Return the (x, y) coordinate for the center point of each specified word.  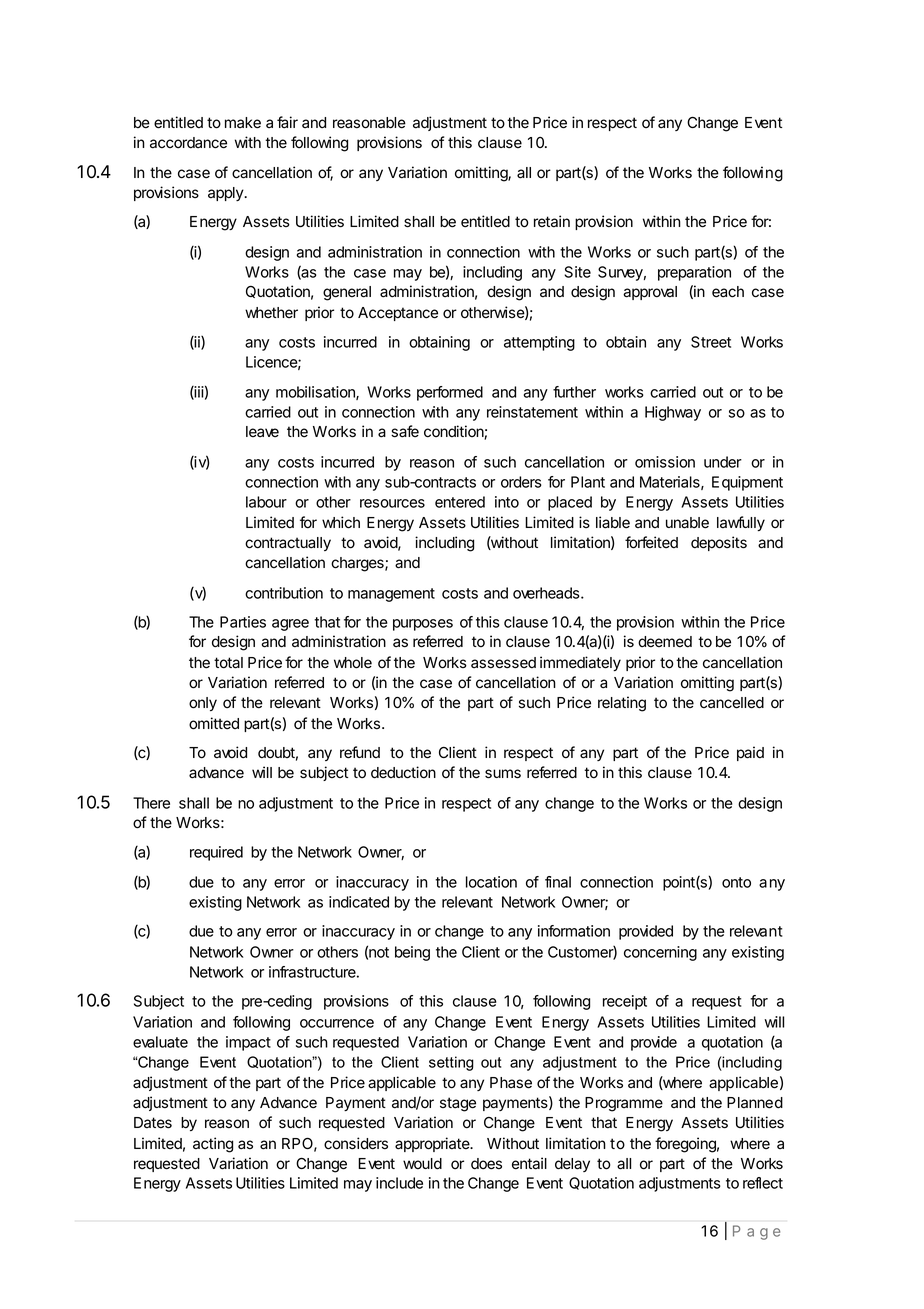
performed (450, 393)
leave (262, 432)
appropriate (433, 1144)
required (216, 853)
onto (736, 882)
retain (552, 221)
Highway (673, 413)
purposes (423, 625)
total (228, 663)
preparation (694, 273)
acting (213, 1145)
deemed (665, 642)
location (491, 882)
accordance (188, 143)
